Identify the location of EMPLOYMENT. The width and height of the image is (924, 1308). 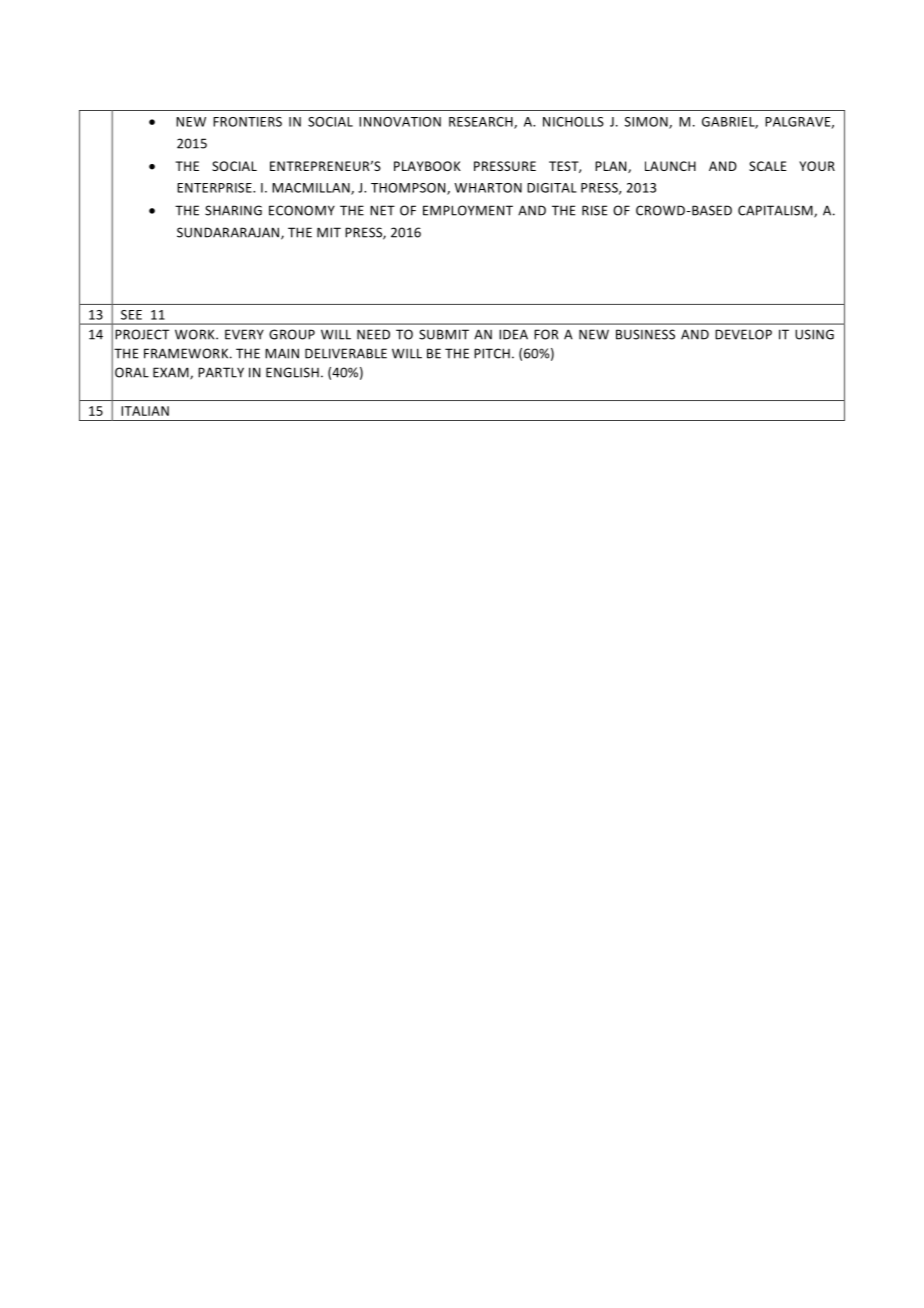
(468, 210).
